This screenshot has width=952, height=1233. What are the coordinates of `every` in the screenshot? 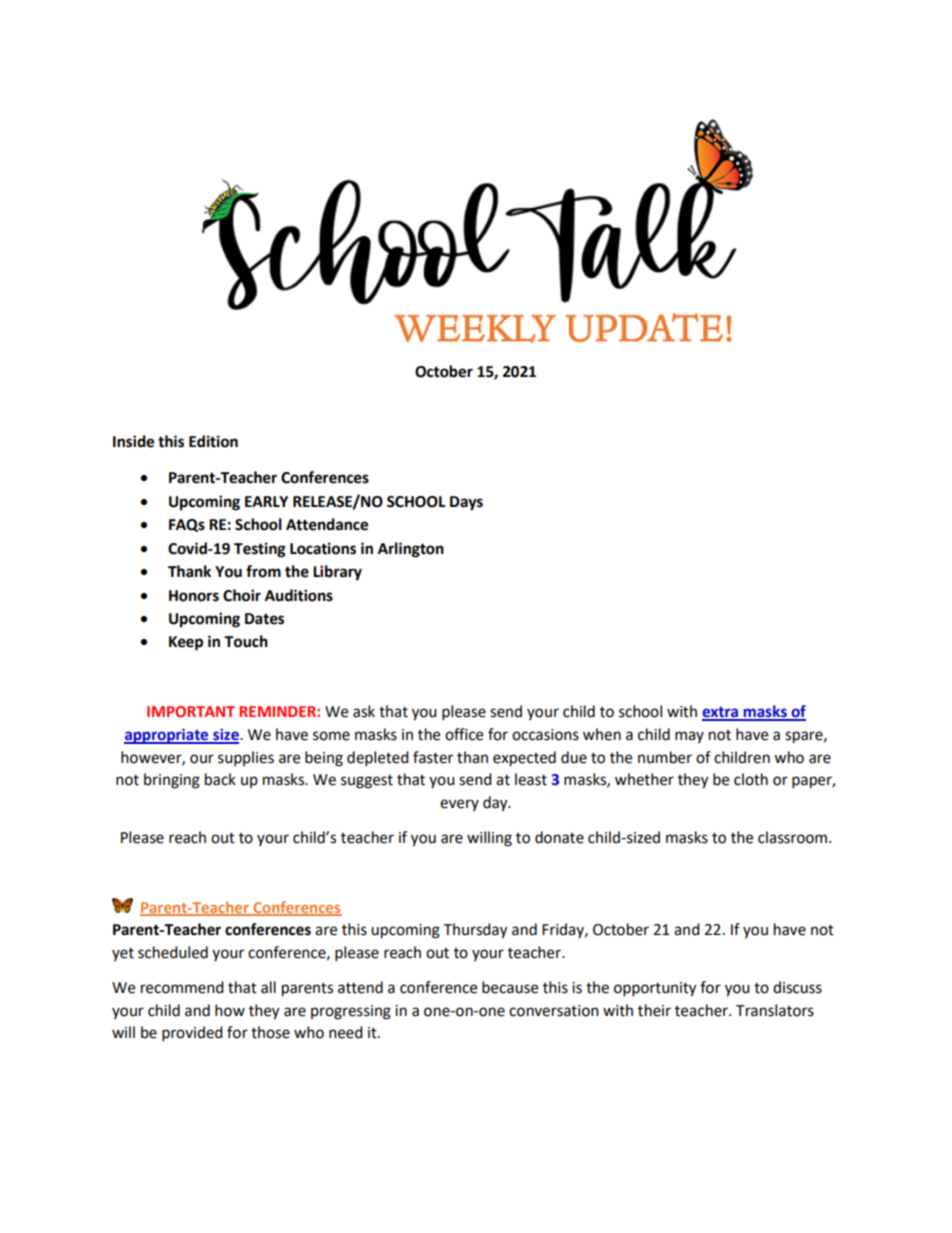 It's located at (459, 805).
